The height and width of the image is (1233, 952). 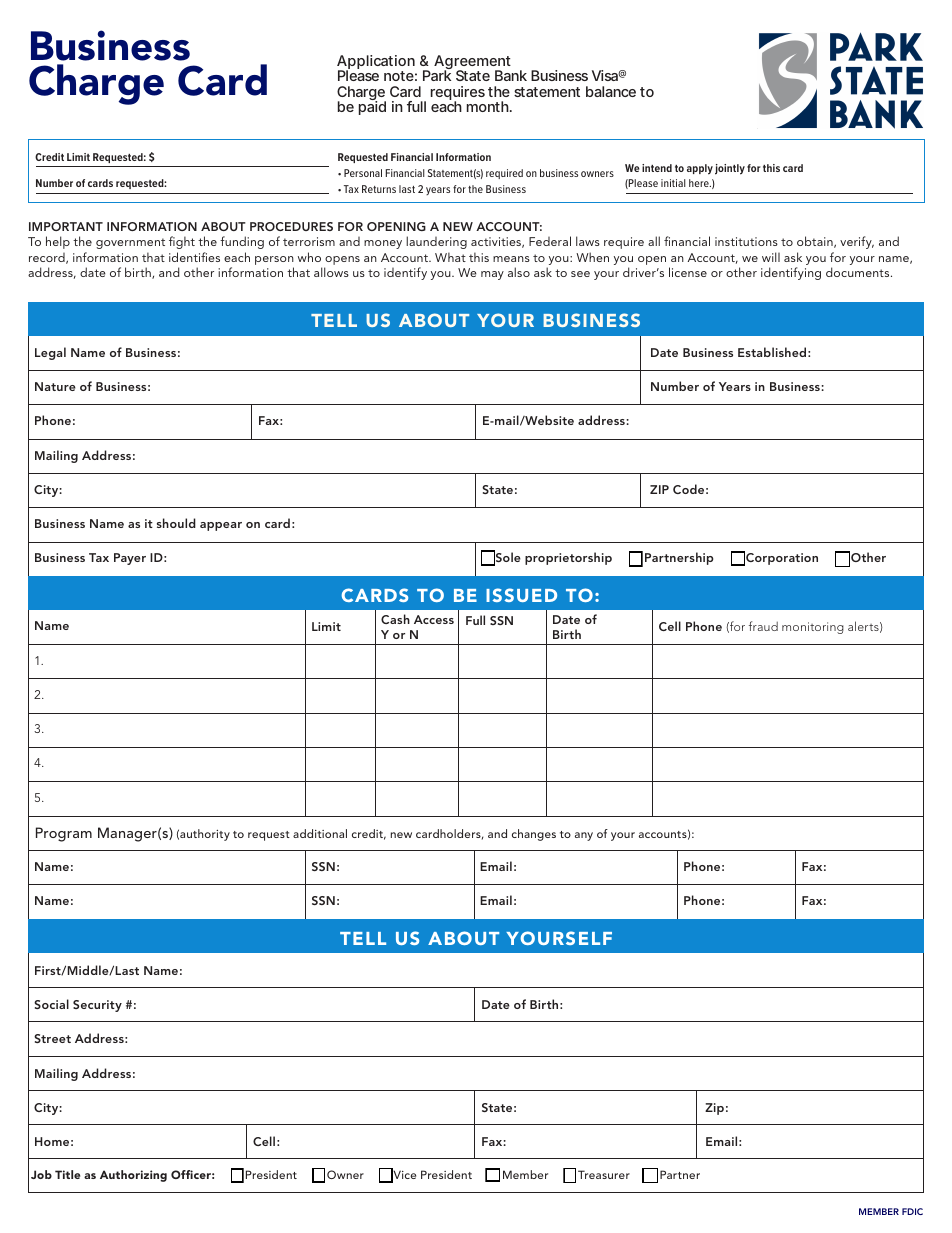 I want to click on any, so click(x=584, y=836).
